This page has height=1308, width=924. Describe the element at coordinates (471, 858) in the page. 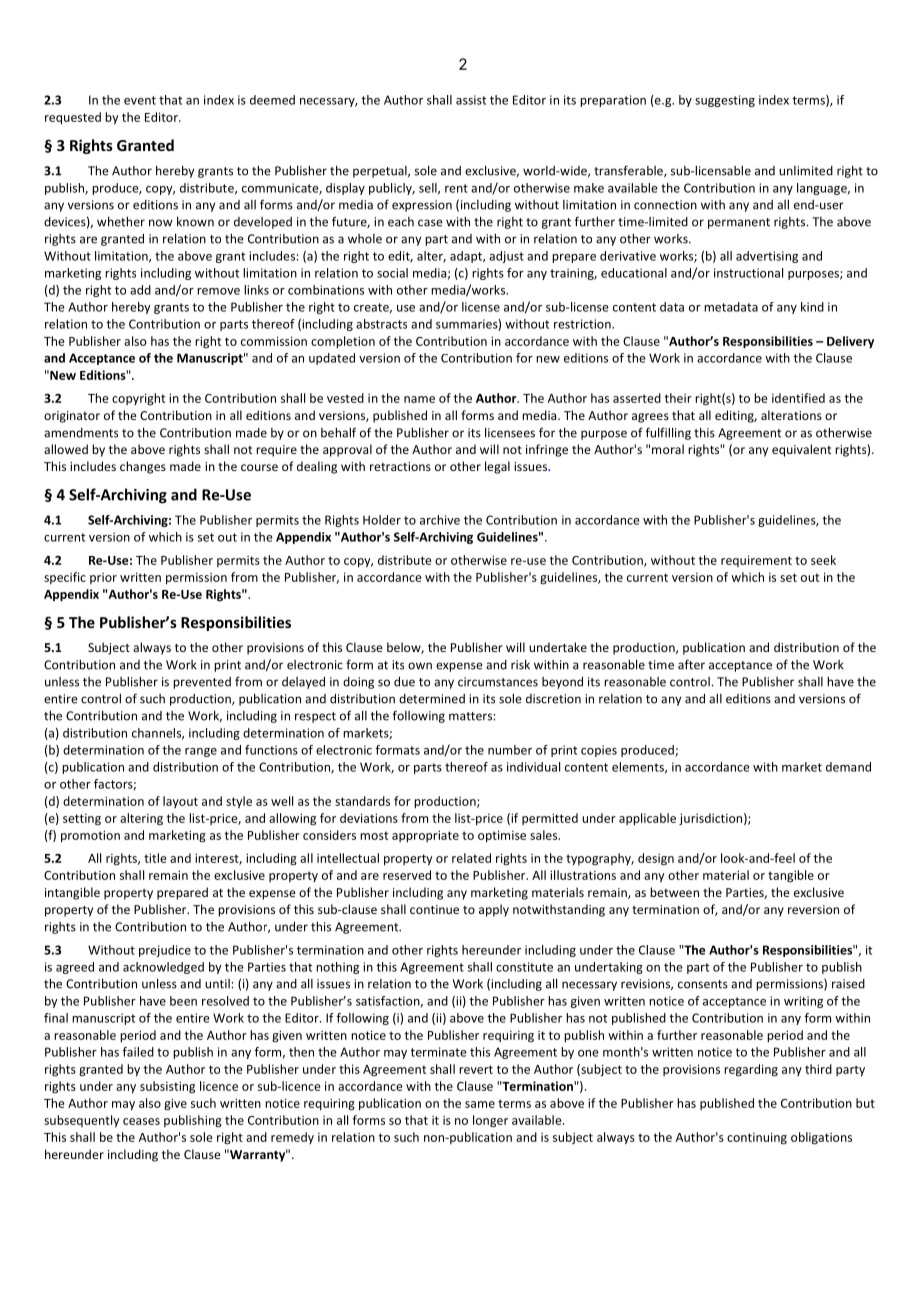

I see `related` at that location.
